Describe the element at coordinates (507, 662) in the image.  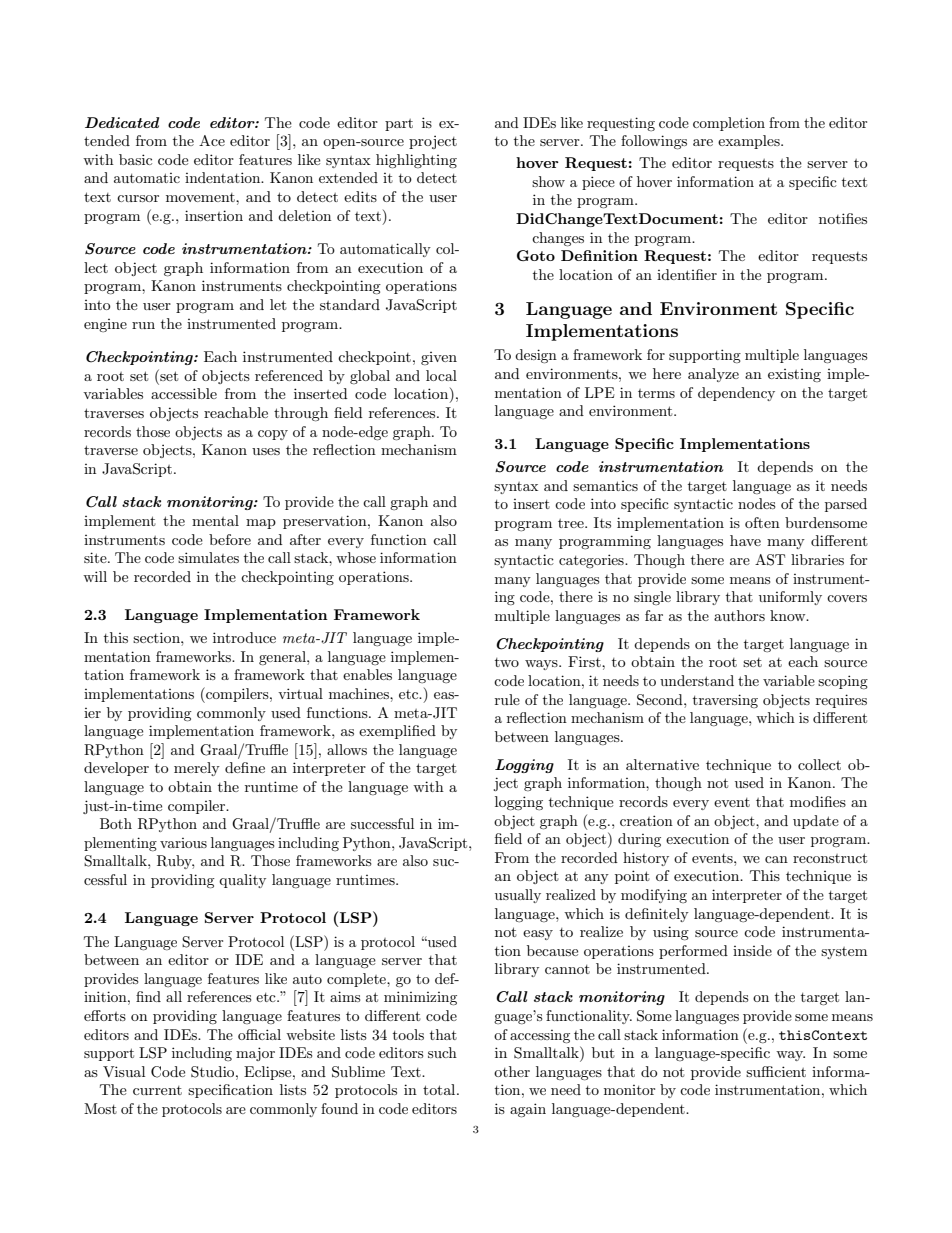
I see `two` at that location.
